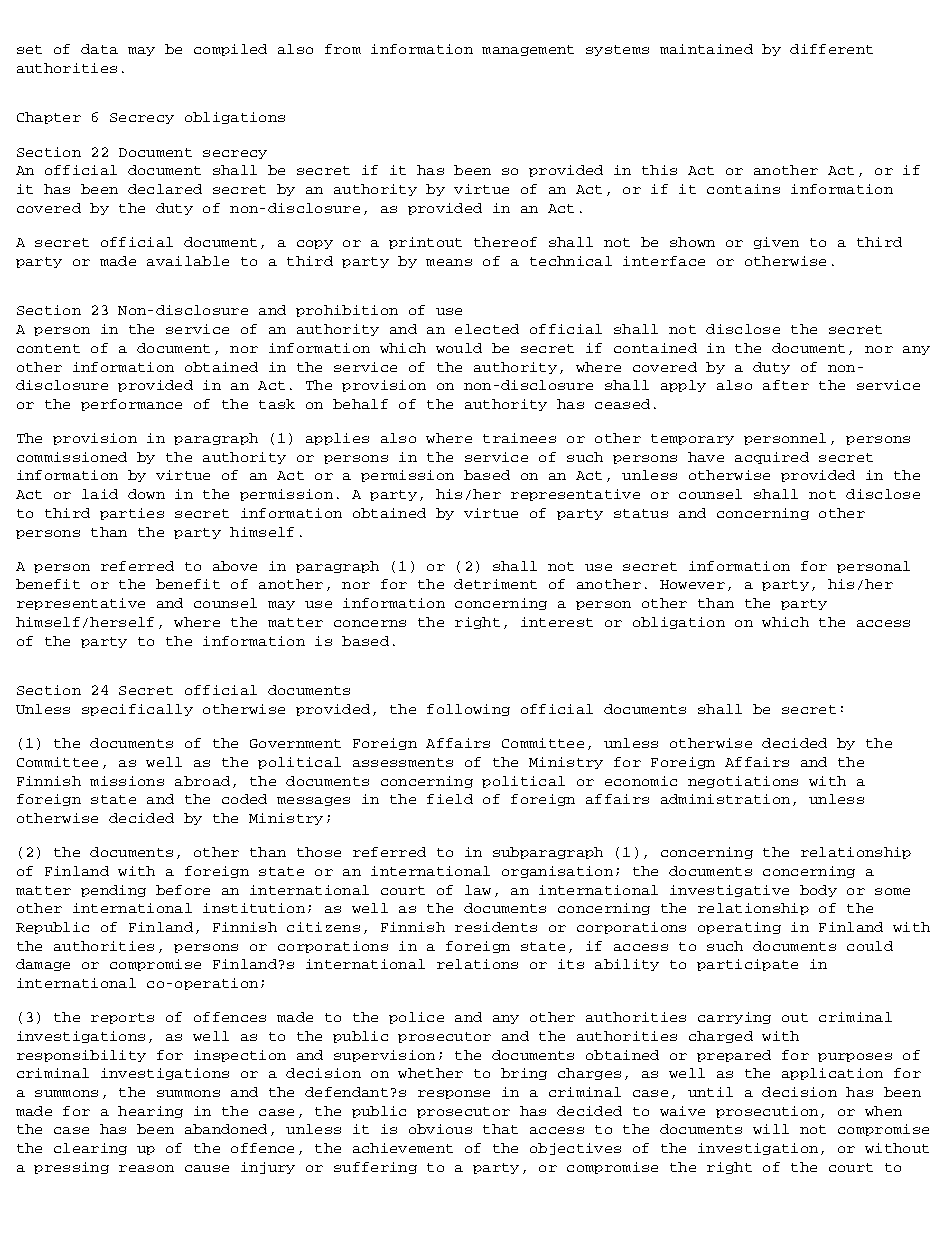  What do you see at coordinates (131, 405) in the screenshot?
I see `performance` at bounding box center [131, 405].
